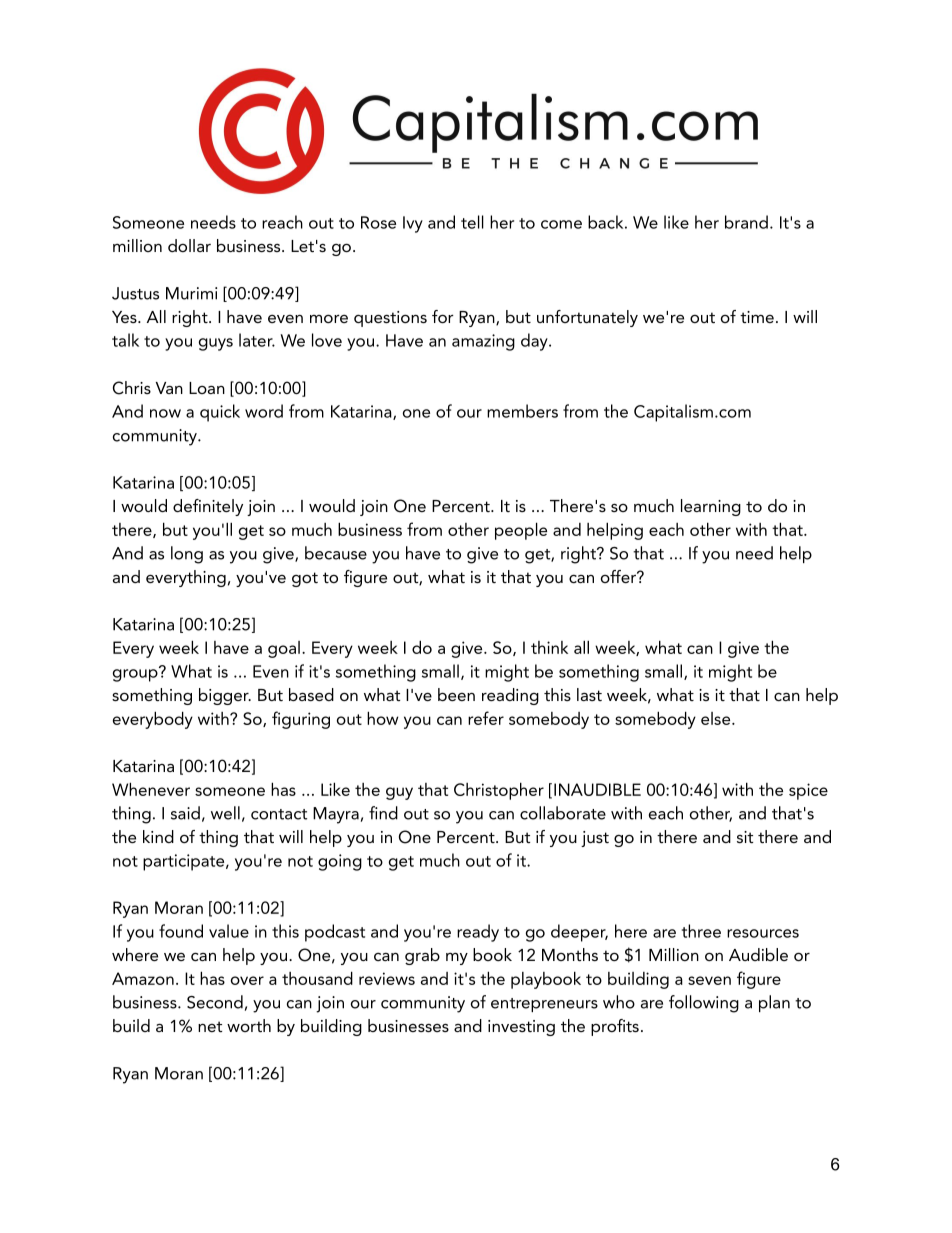  I want to click on well, so click(225, 813).
